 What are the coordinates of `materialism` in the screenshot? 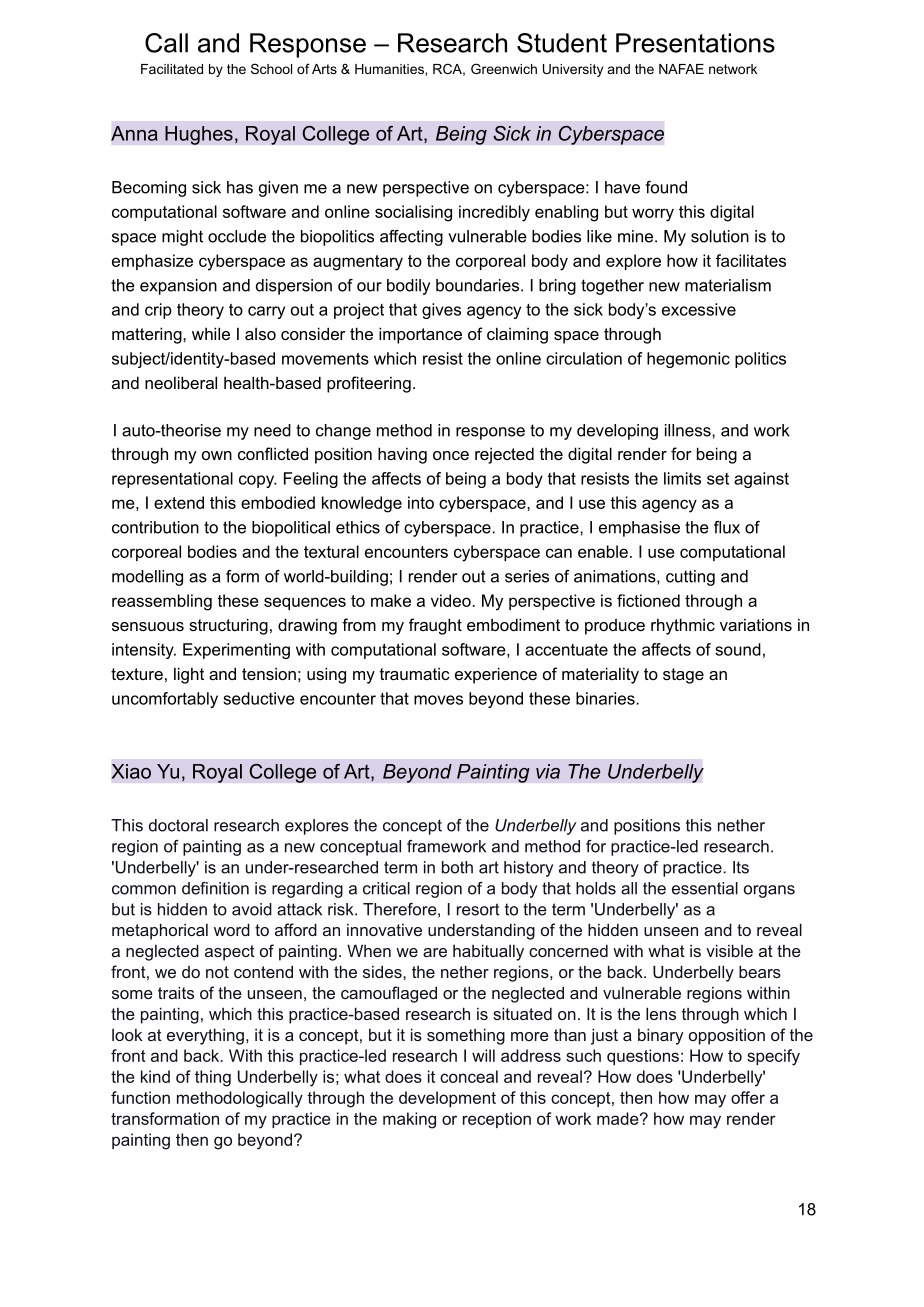 It's located at (728, 285).
